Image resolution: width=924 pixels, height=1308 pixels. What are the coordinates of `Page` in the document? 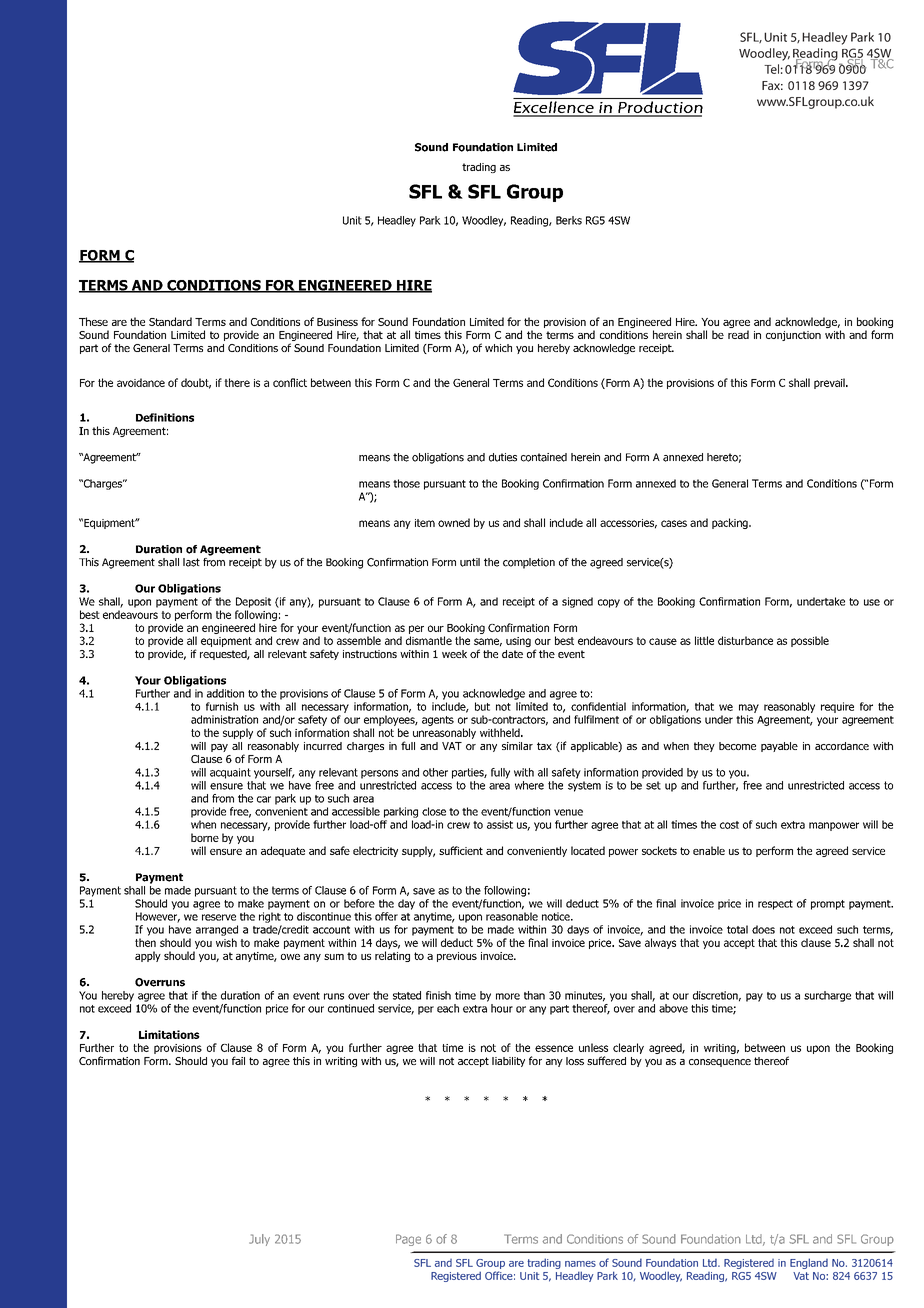 It's located at (408, 1240).
